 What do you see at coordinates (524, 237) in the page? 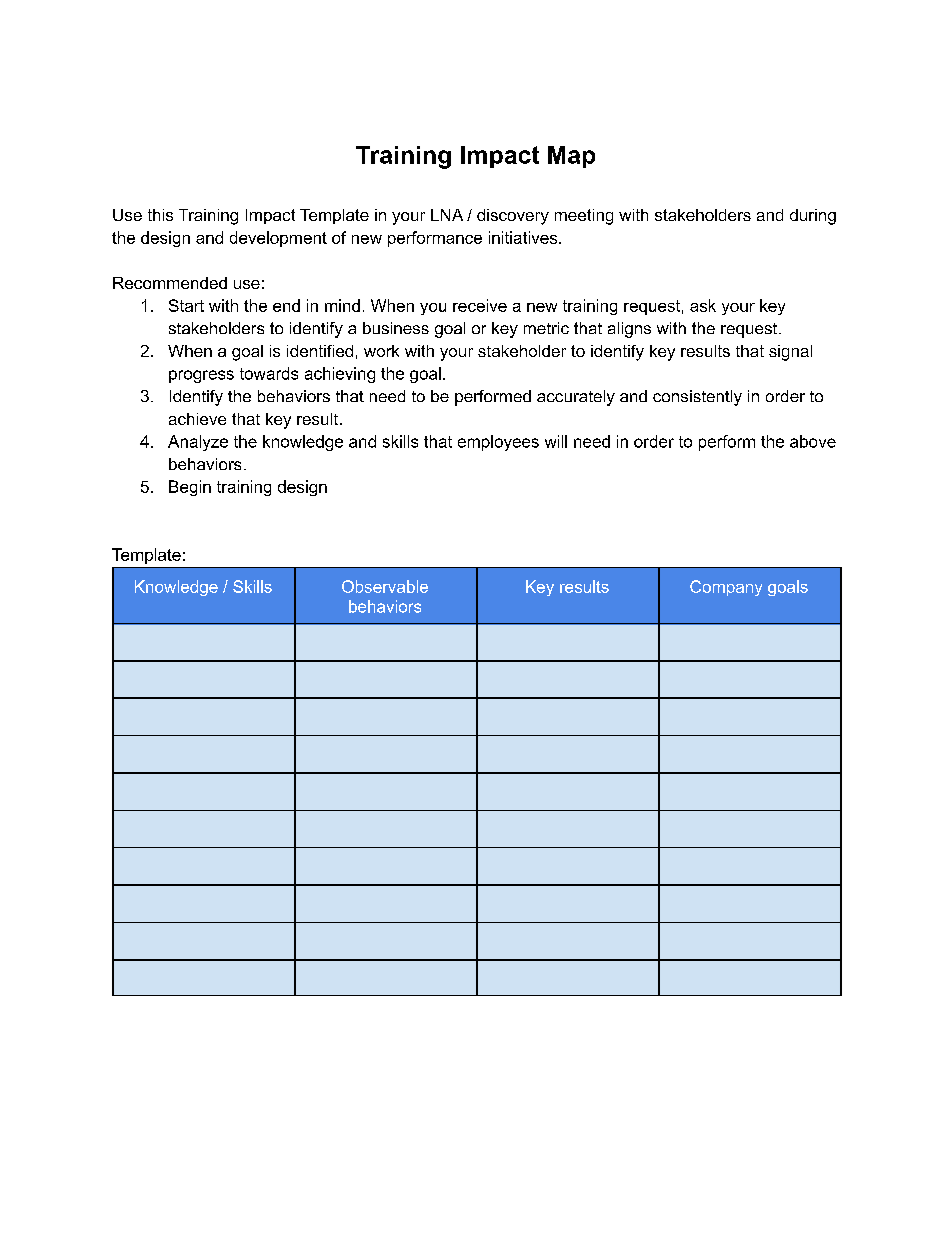
I see `initiatives` at bounding box center [524, 237].
